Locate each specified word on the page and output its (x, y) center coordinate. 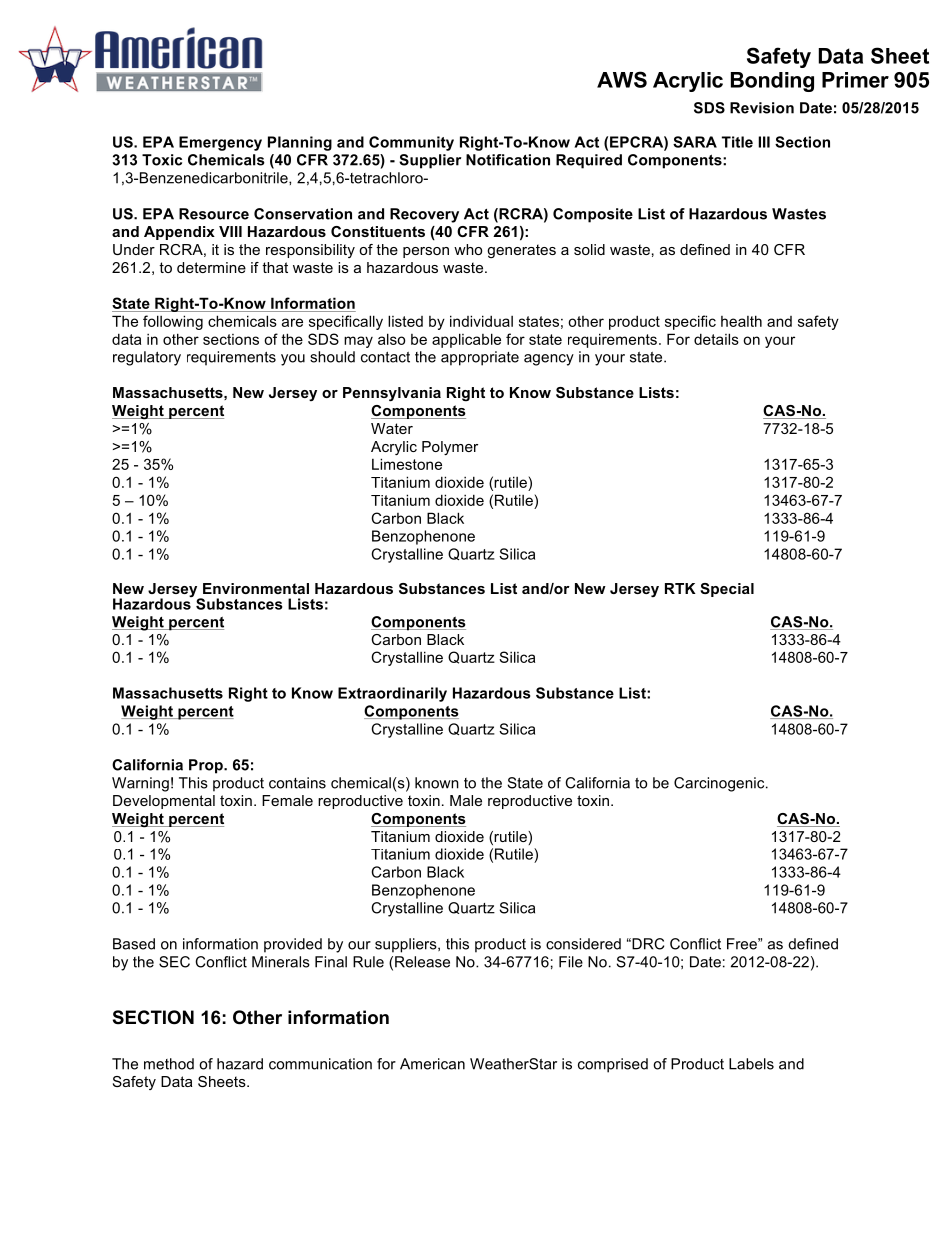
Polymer (450, 448)
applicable (466, 340)
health (741, 321)
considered (583, 944)
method (169, 1064)
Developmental (164, 802)
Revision (762, 108)
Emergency (220, 143)
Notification (508, 160)
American (432, 1064)
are (292, 322)
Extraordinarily (392, 694)
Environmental (256, 588)
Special (727, 590)
